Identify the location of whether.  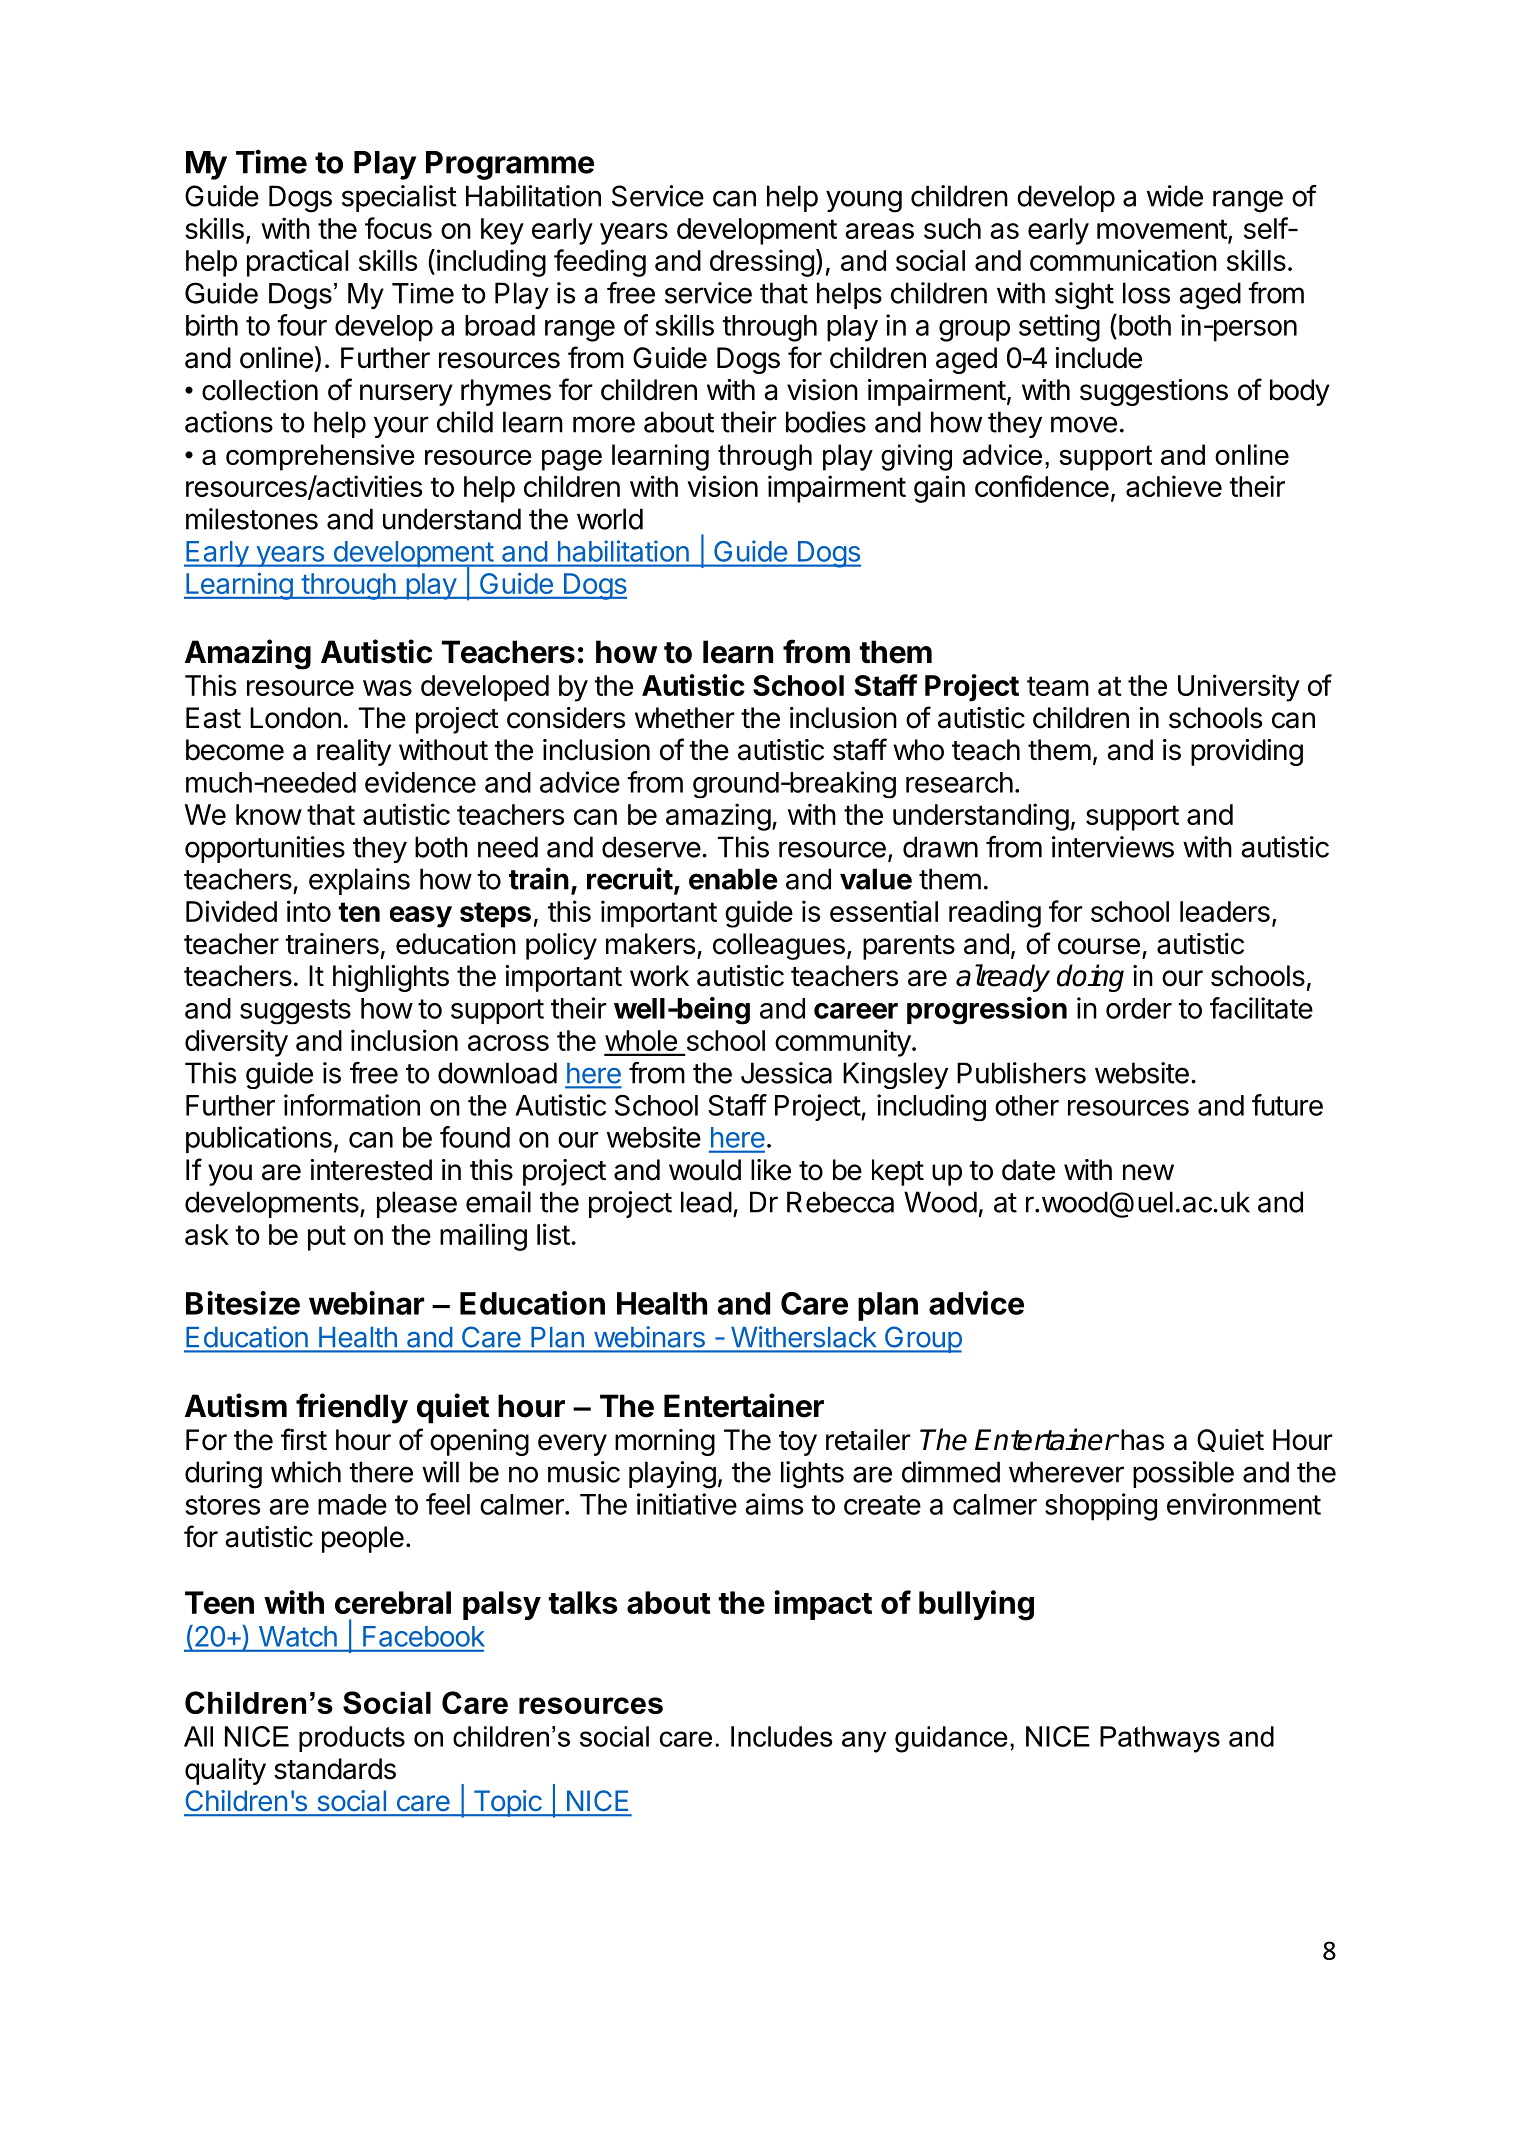
(685, 718).
